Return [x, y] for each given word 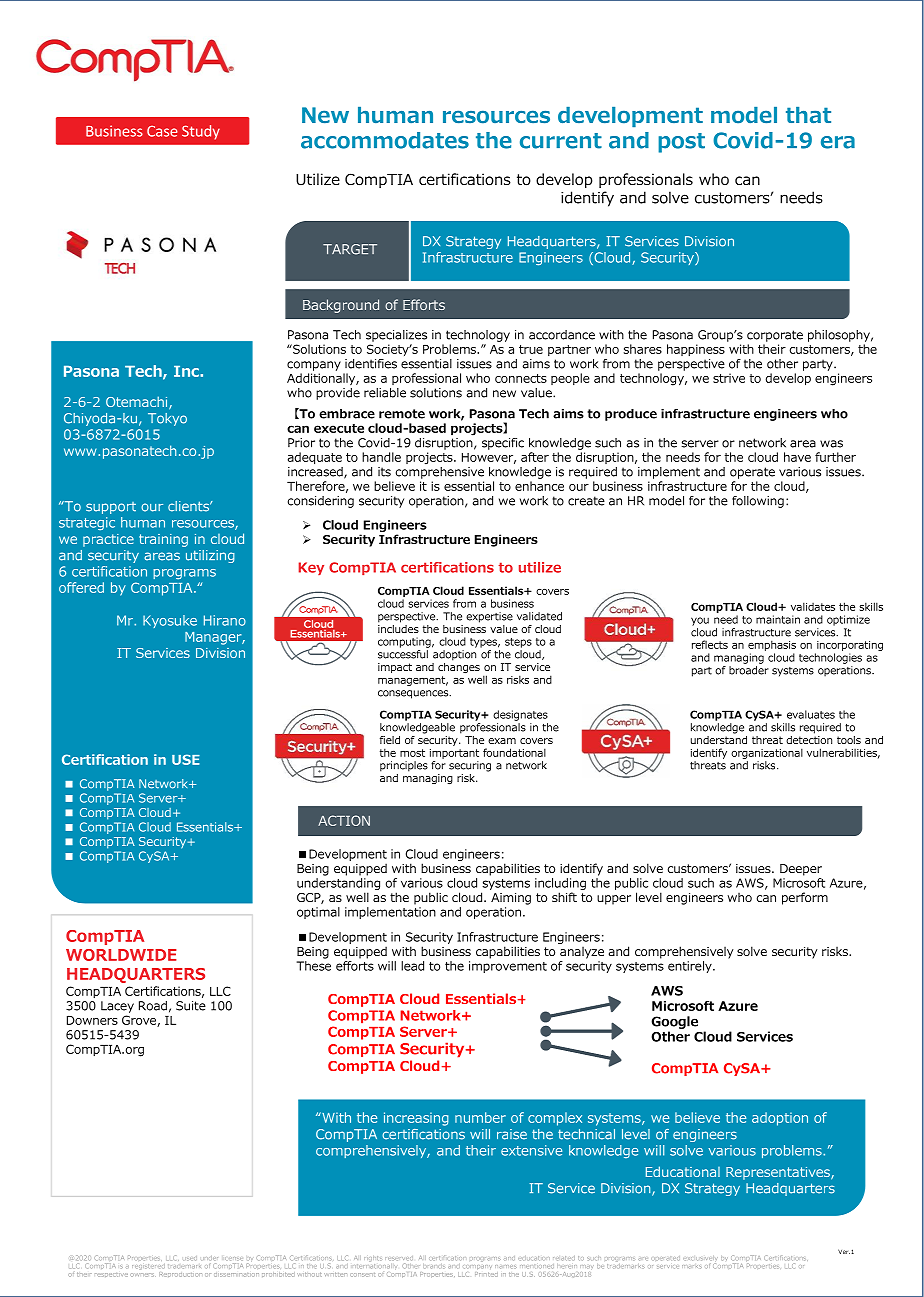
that [808, 115]
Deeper [801, 870]
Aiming [511, 899]
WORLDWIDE [121, 955]
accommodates [385, 140]
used [191, 1258]
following [758, 502]
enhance [539, 486]
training [163, 540]
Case [162, 131]
